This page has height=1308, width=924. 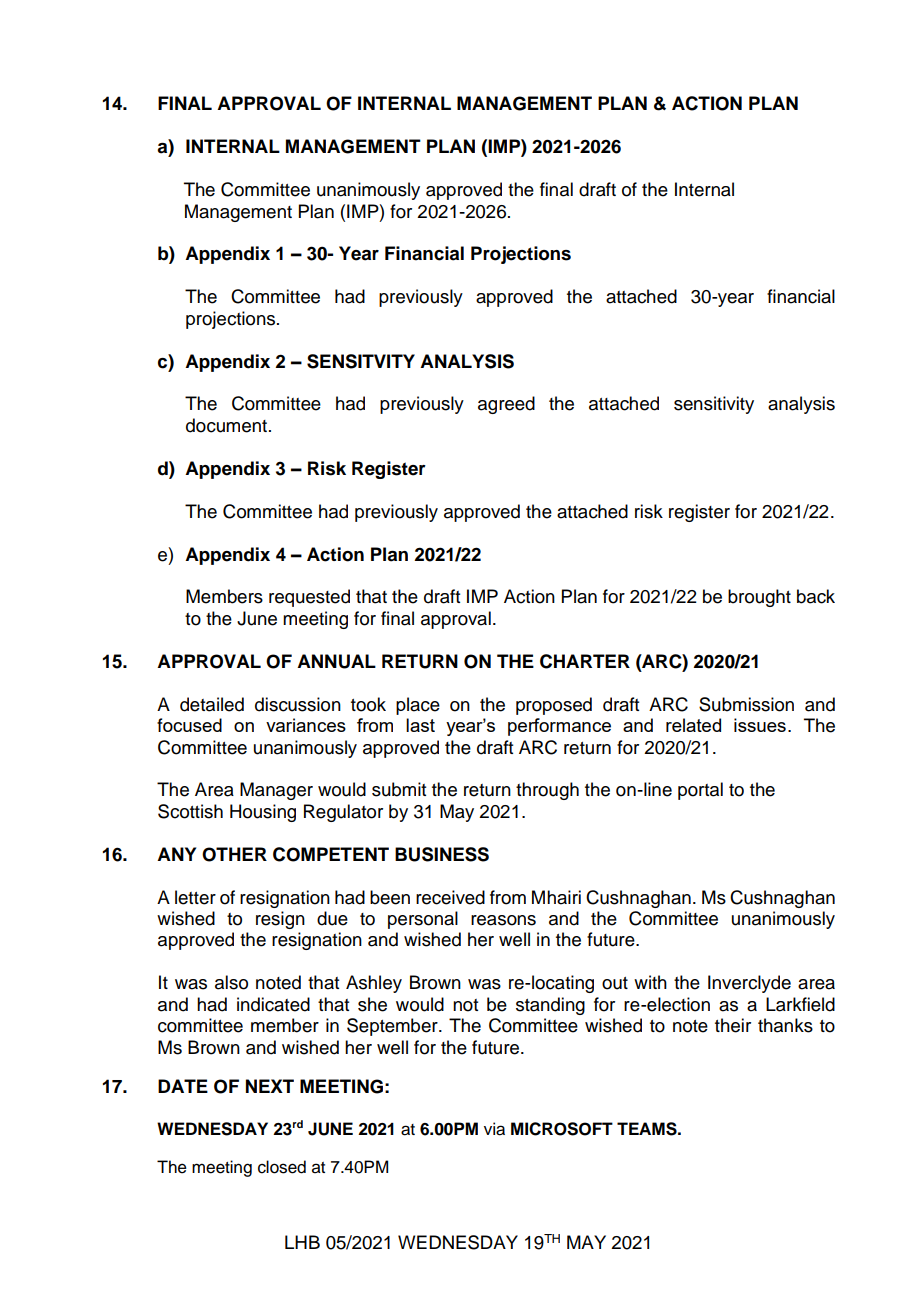 What do you see at coordinates (650, 982) in the page?
I see `with` at bounding box center [650, 982].
